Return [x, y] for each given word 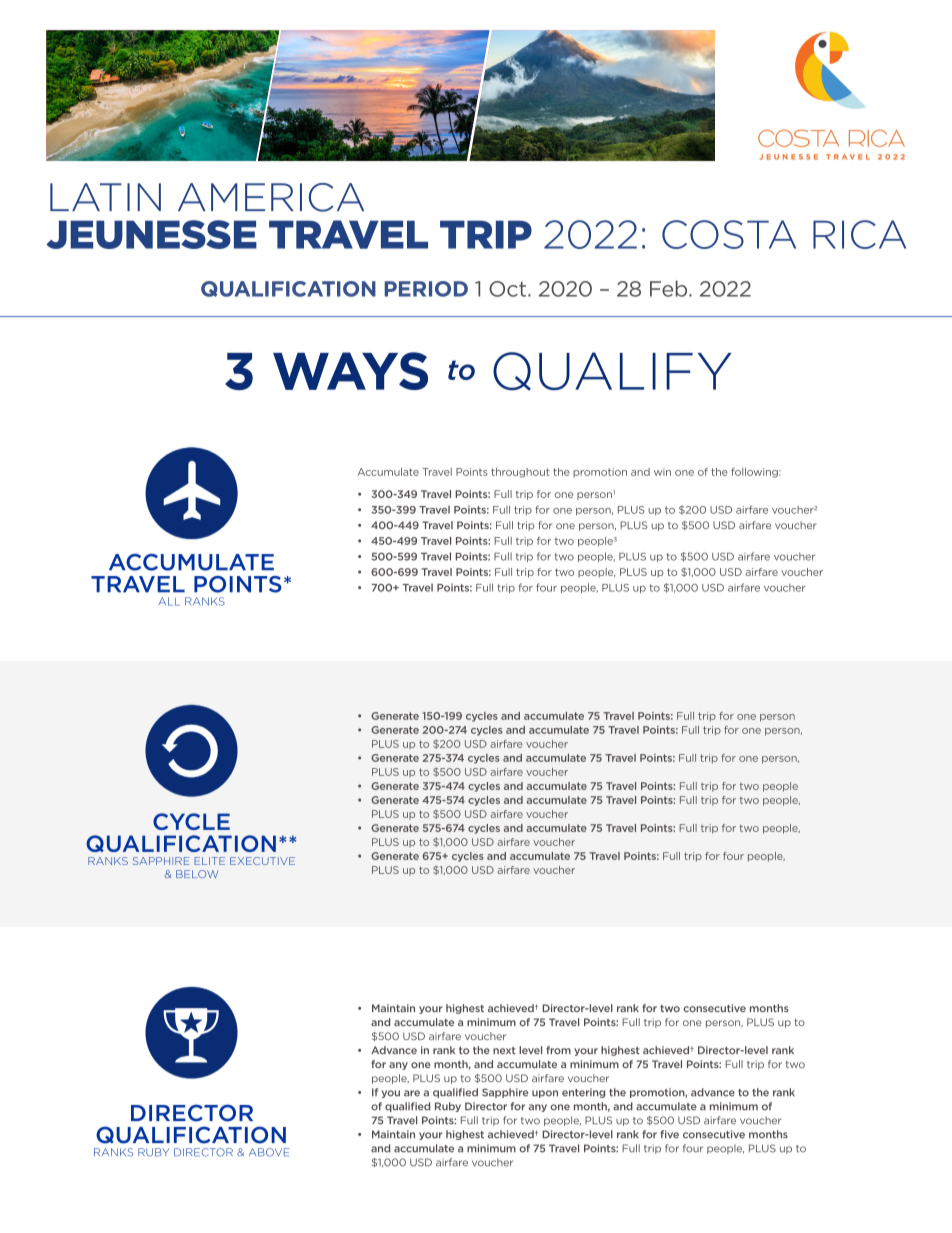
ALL [169, 601]
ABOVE [269, 1152]
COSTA [729, 234]
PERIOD [426, 289]
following [755, 473]
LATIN [105, 197]
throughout [520, 473]
